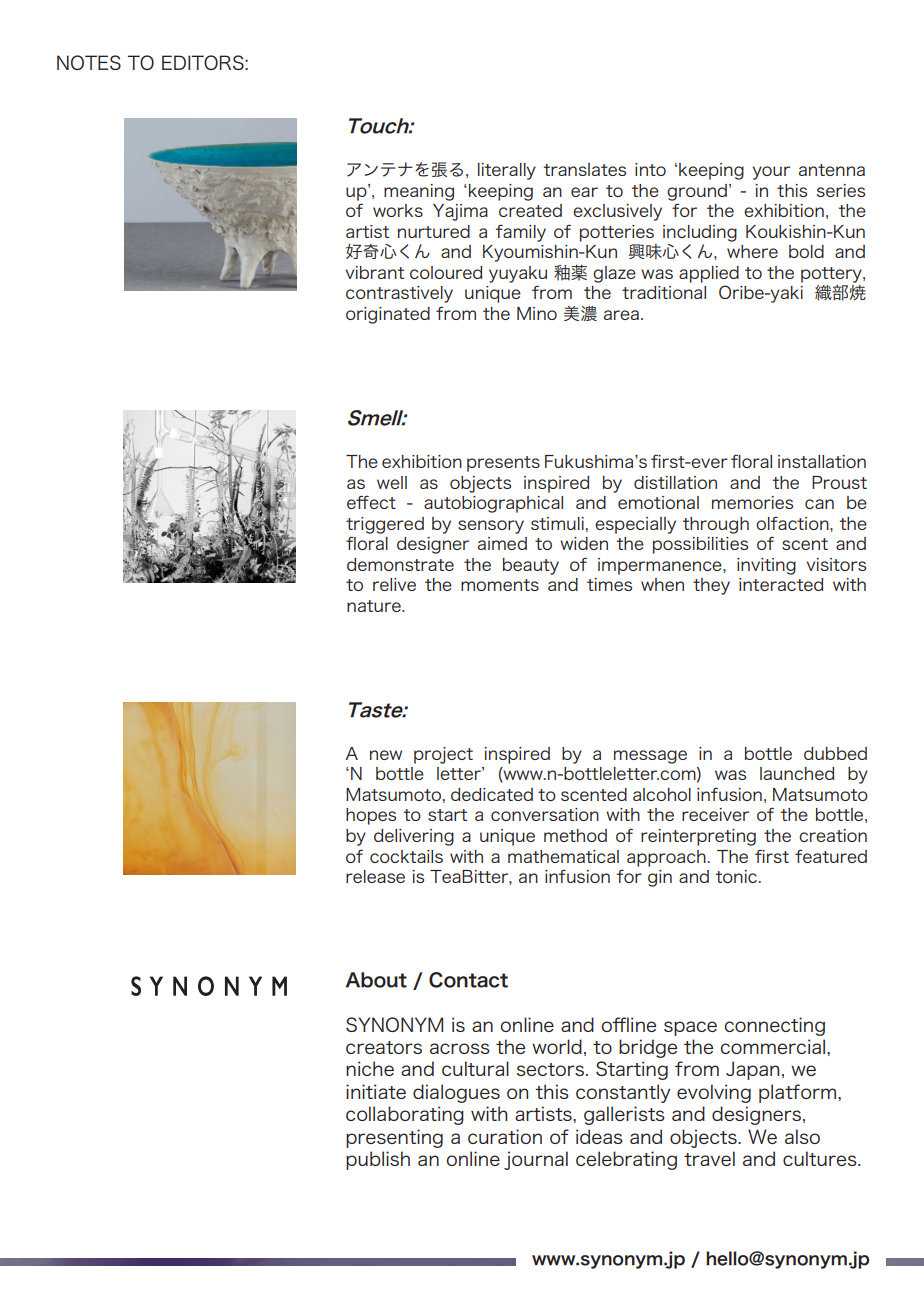 Image resolution: width=924 pixels, height=1308 pixels. I want to click on your, so click(771, 173).
